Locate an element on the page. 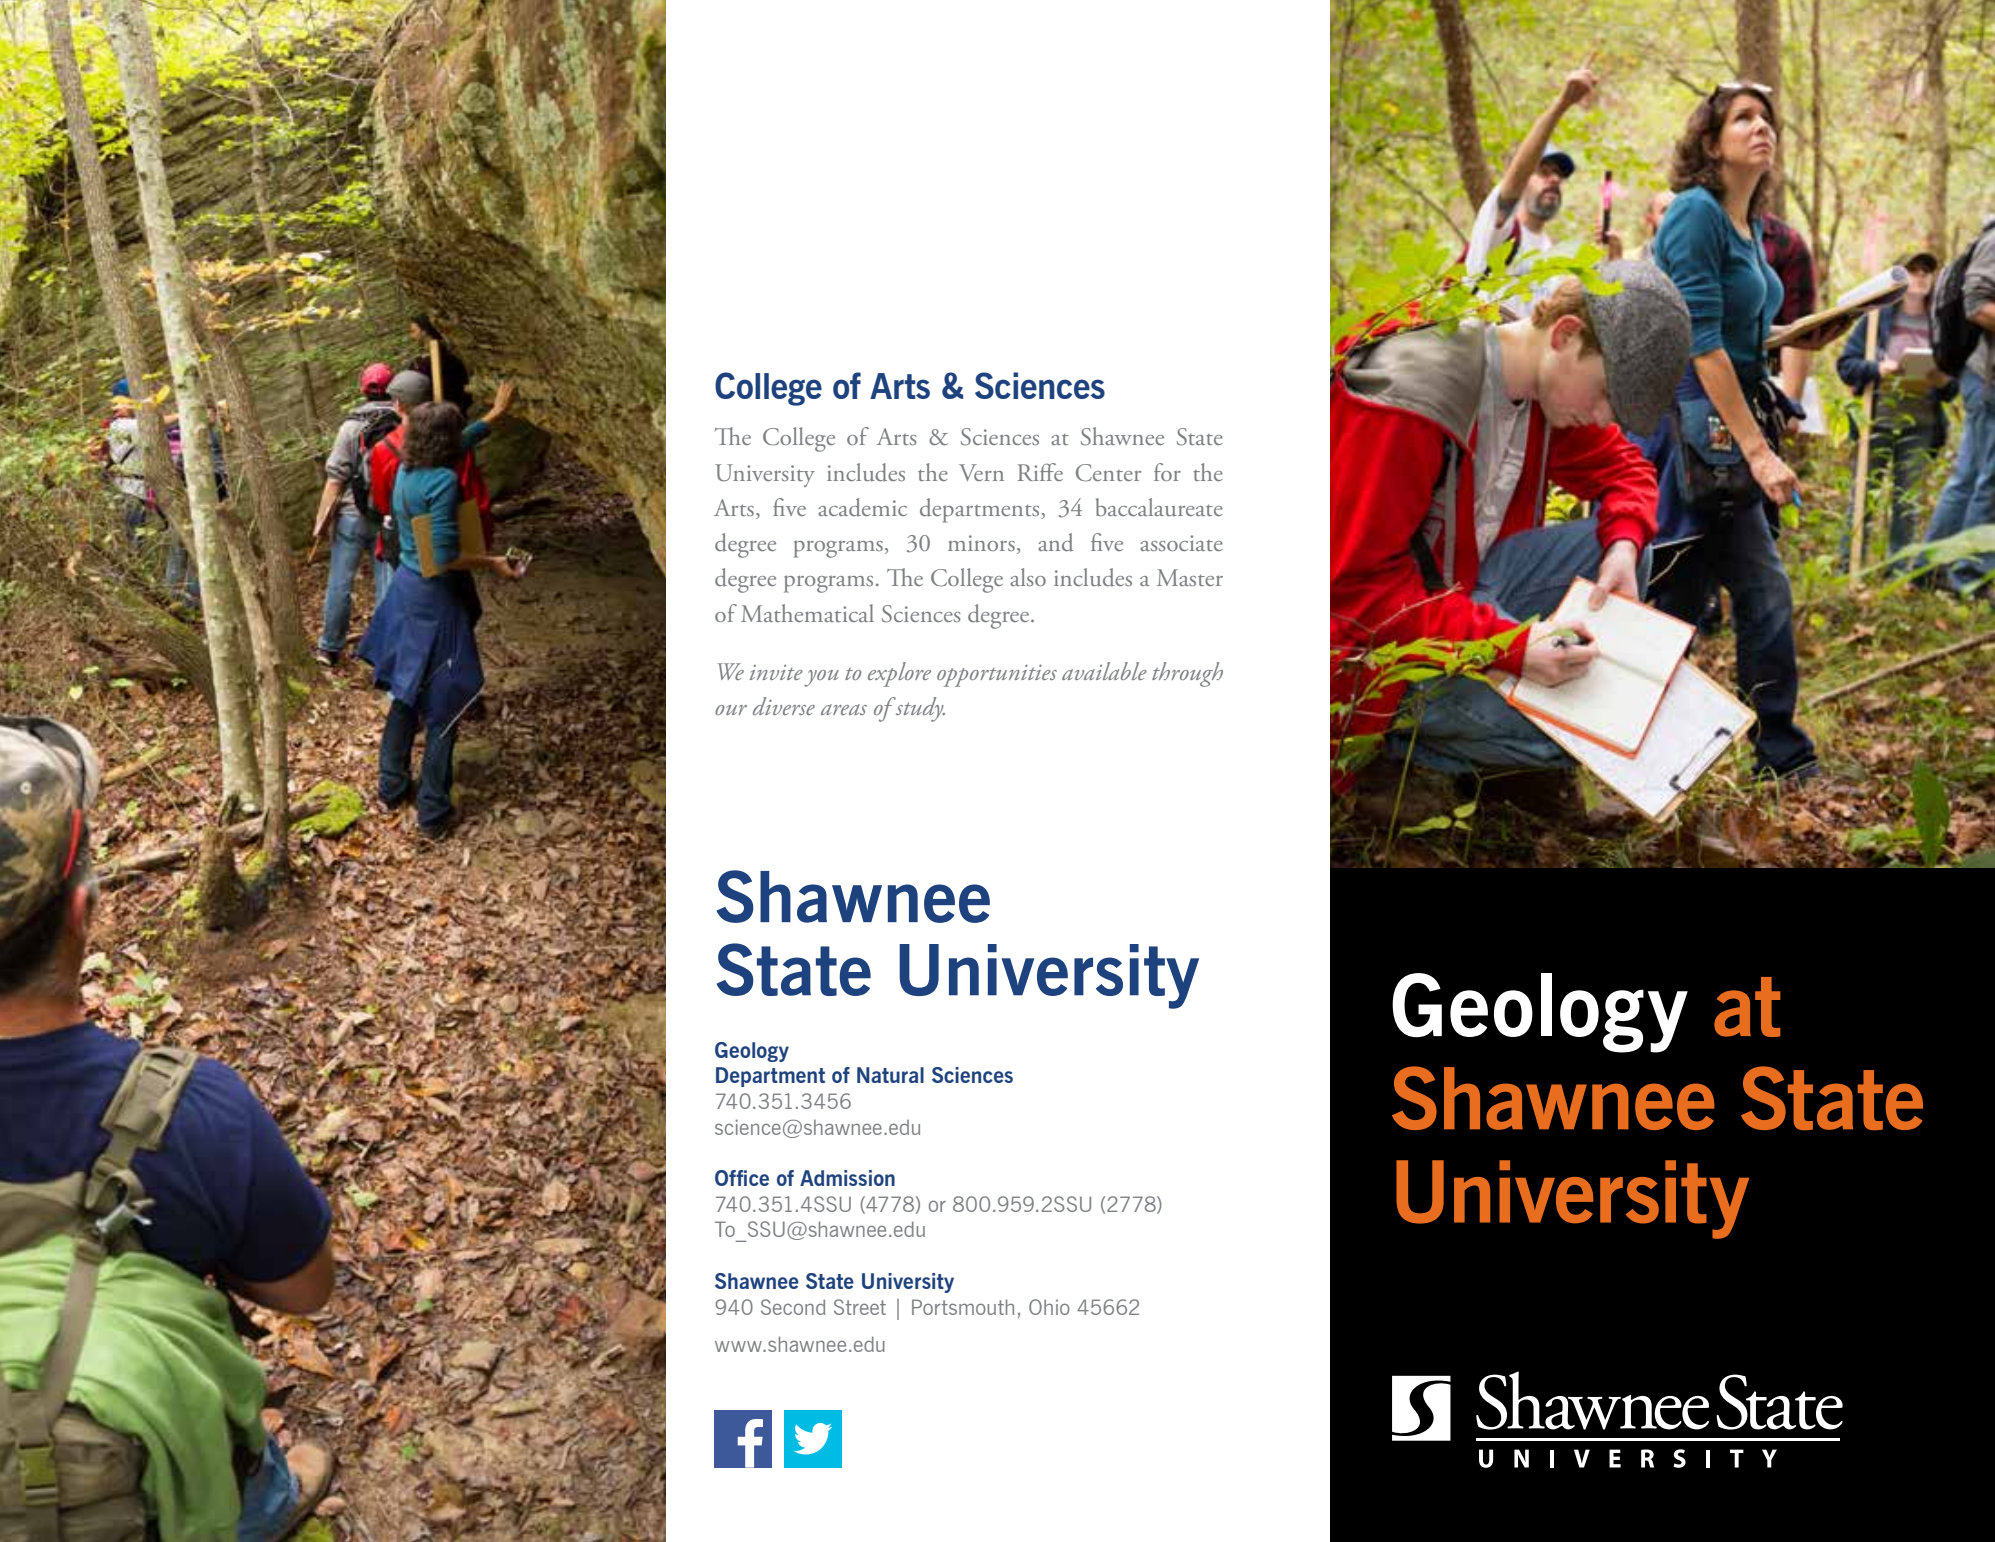 This document has height=1542, width=1995. Street is located at coordinates (860, 1307).
